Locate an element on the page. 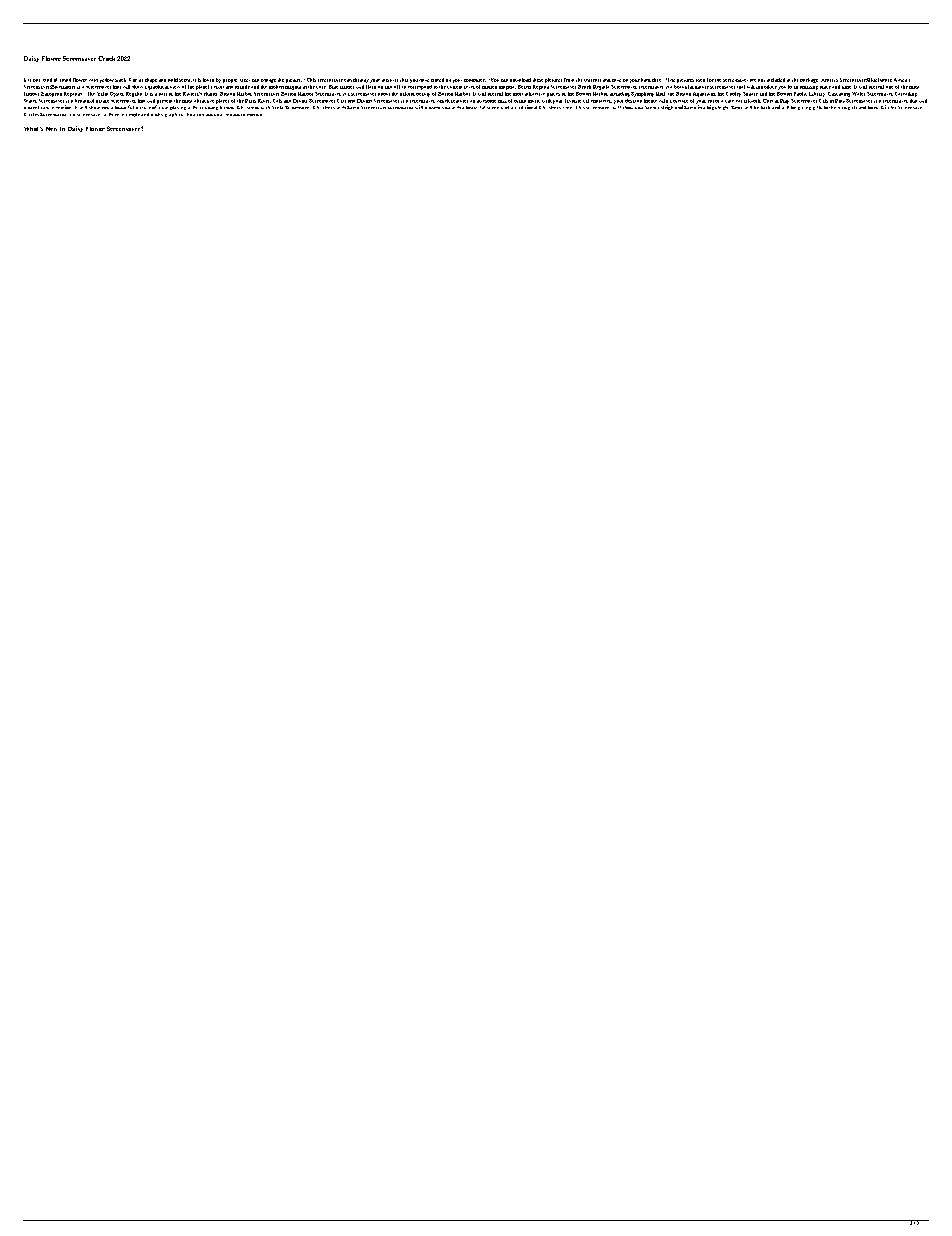 This page has height=1236, width=952. shape is located at coordinates (151, 80).
